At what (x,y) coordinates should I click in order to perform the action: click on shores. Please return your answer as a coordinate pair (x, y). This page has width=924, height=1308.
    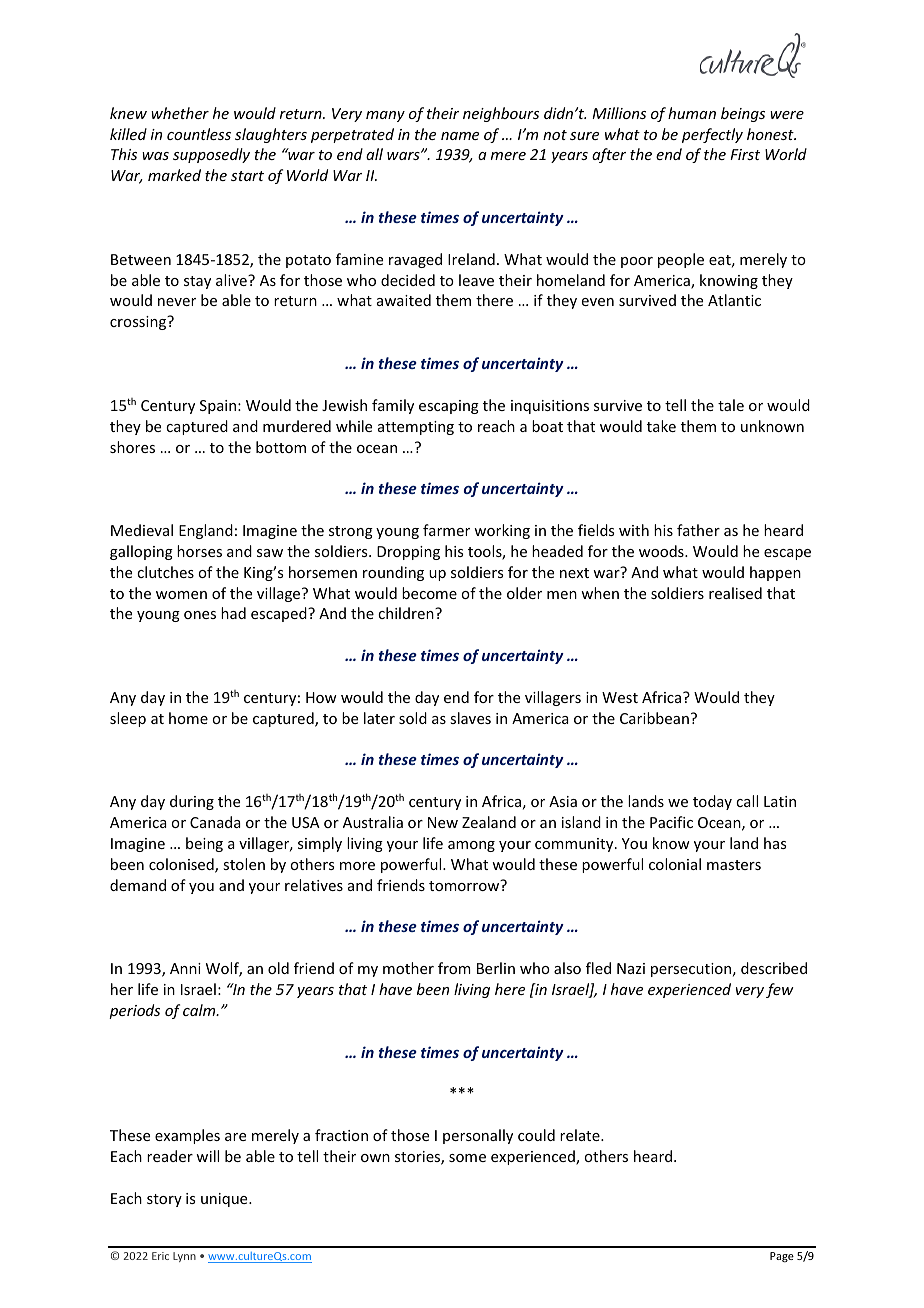
    Looking at the image, I should click on (132, 447).
